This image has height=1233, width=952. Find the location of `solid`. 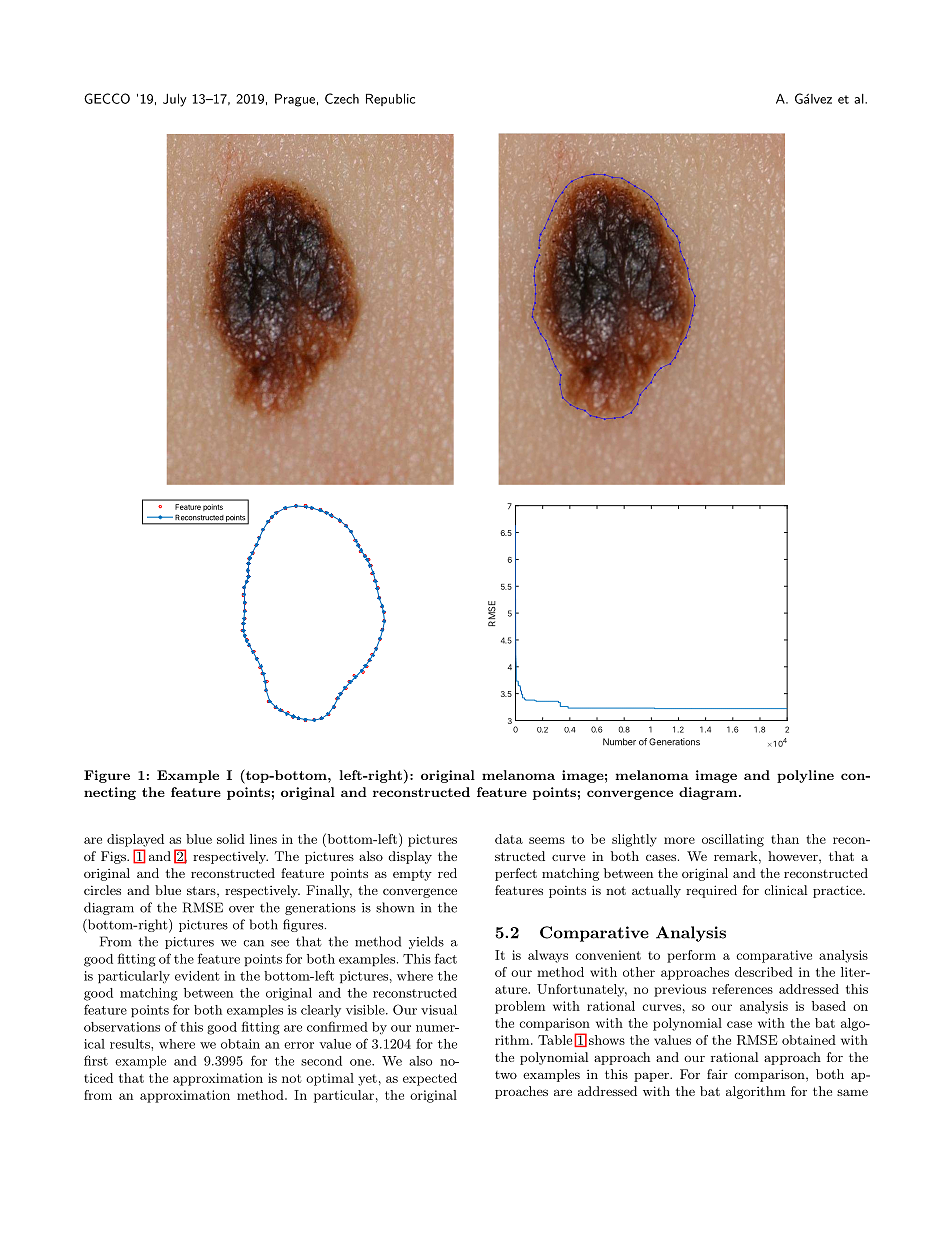

solid is located at coordinates (231, 839).
